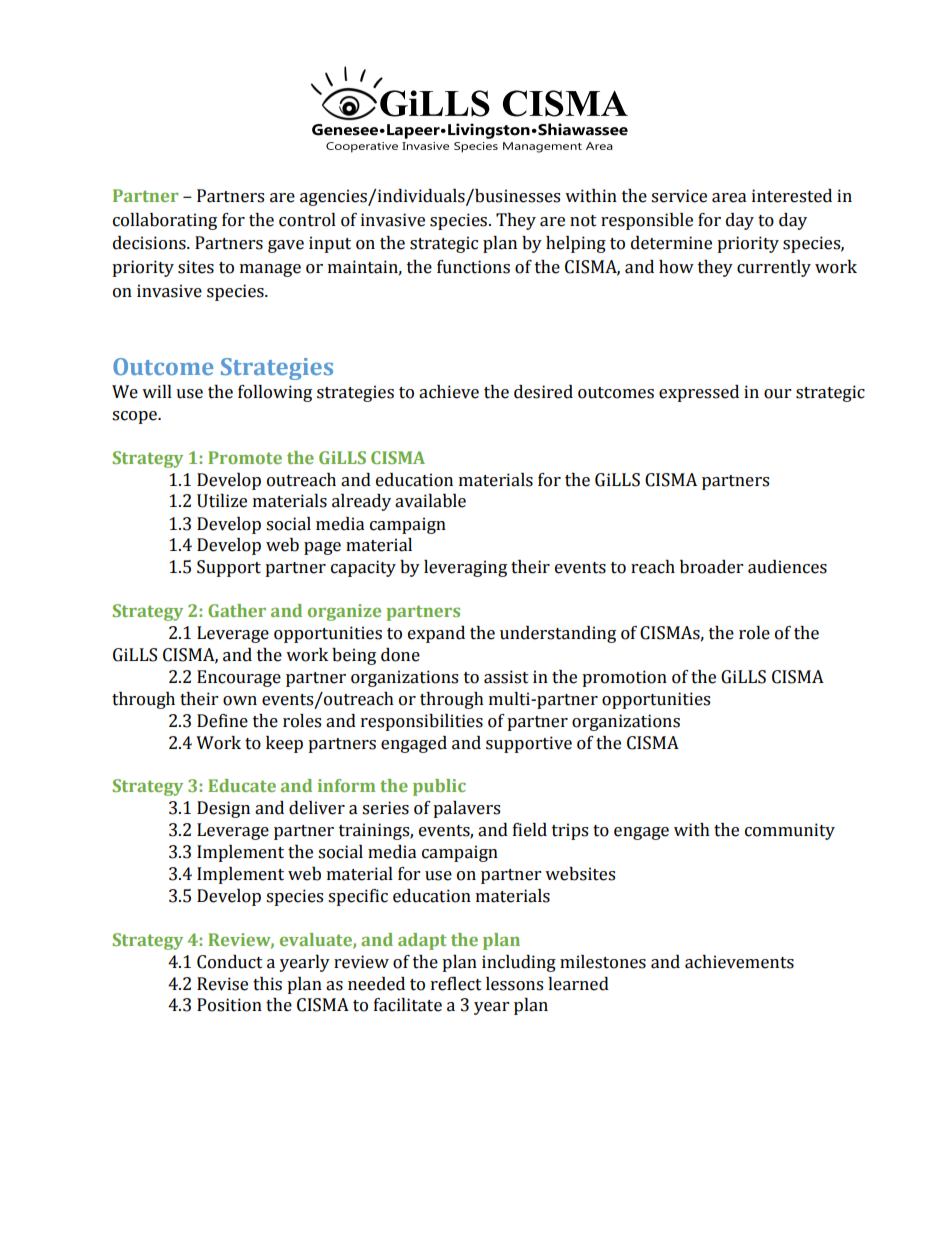 The image size is (952, 1233). Describe the element at coordinates (242, 785) in the image. I see `Educate` at that location.
